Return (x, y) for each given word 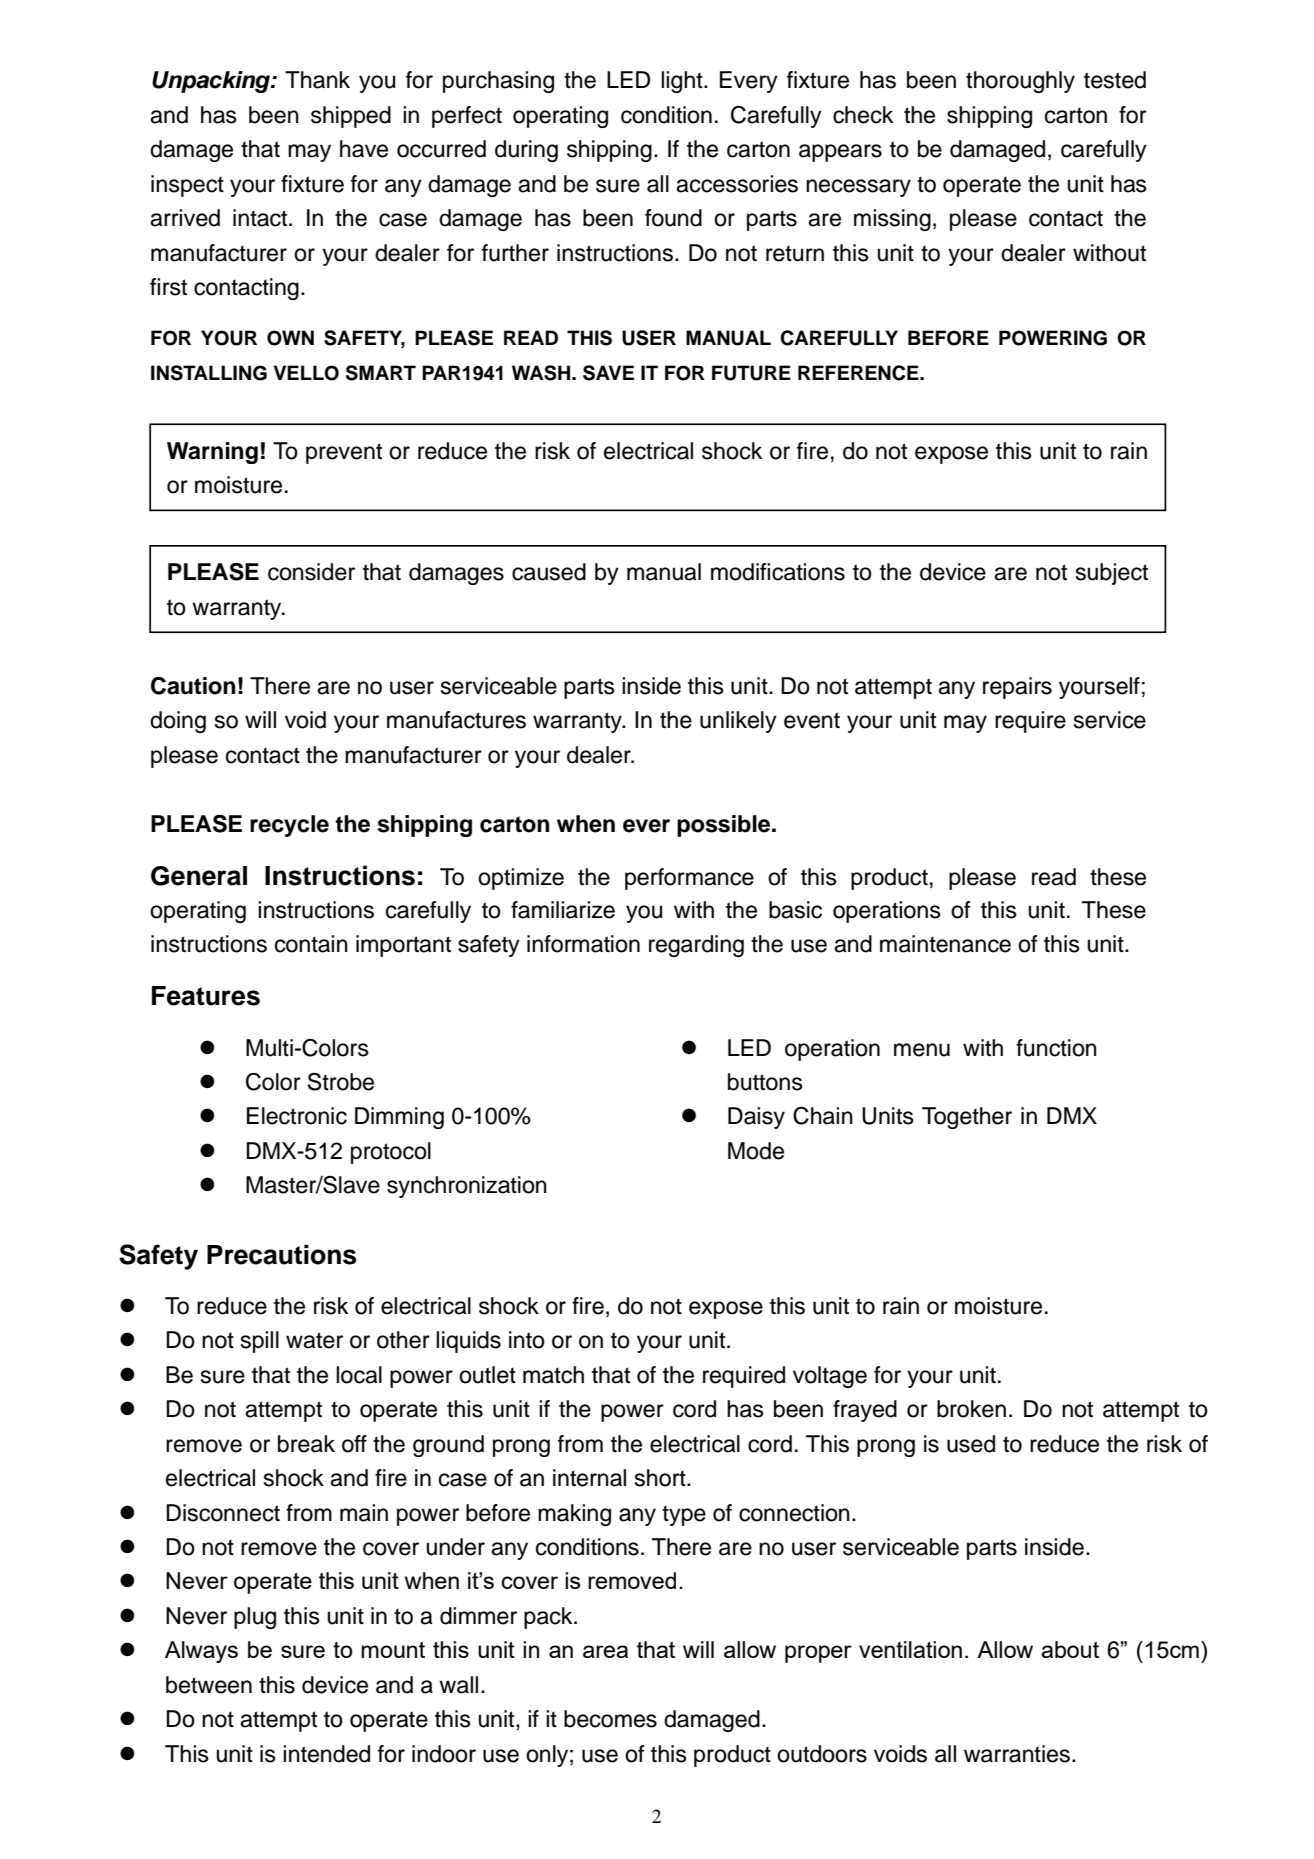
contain (311, 944)
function (1056, 1048)
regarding (696, 946)
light (683, 82)
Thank (317, 80)
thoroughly (1020, 82)
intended (326, 1754)
